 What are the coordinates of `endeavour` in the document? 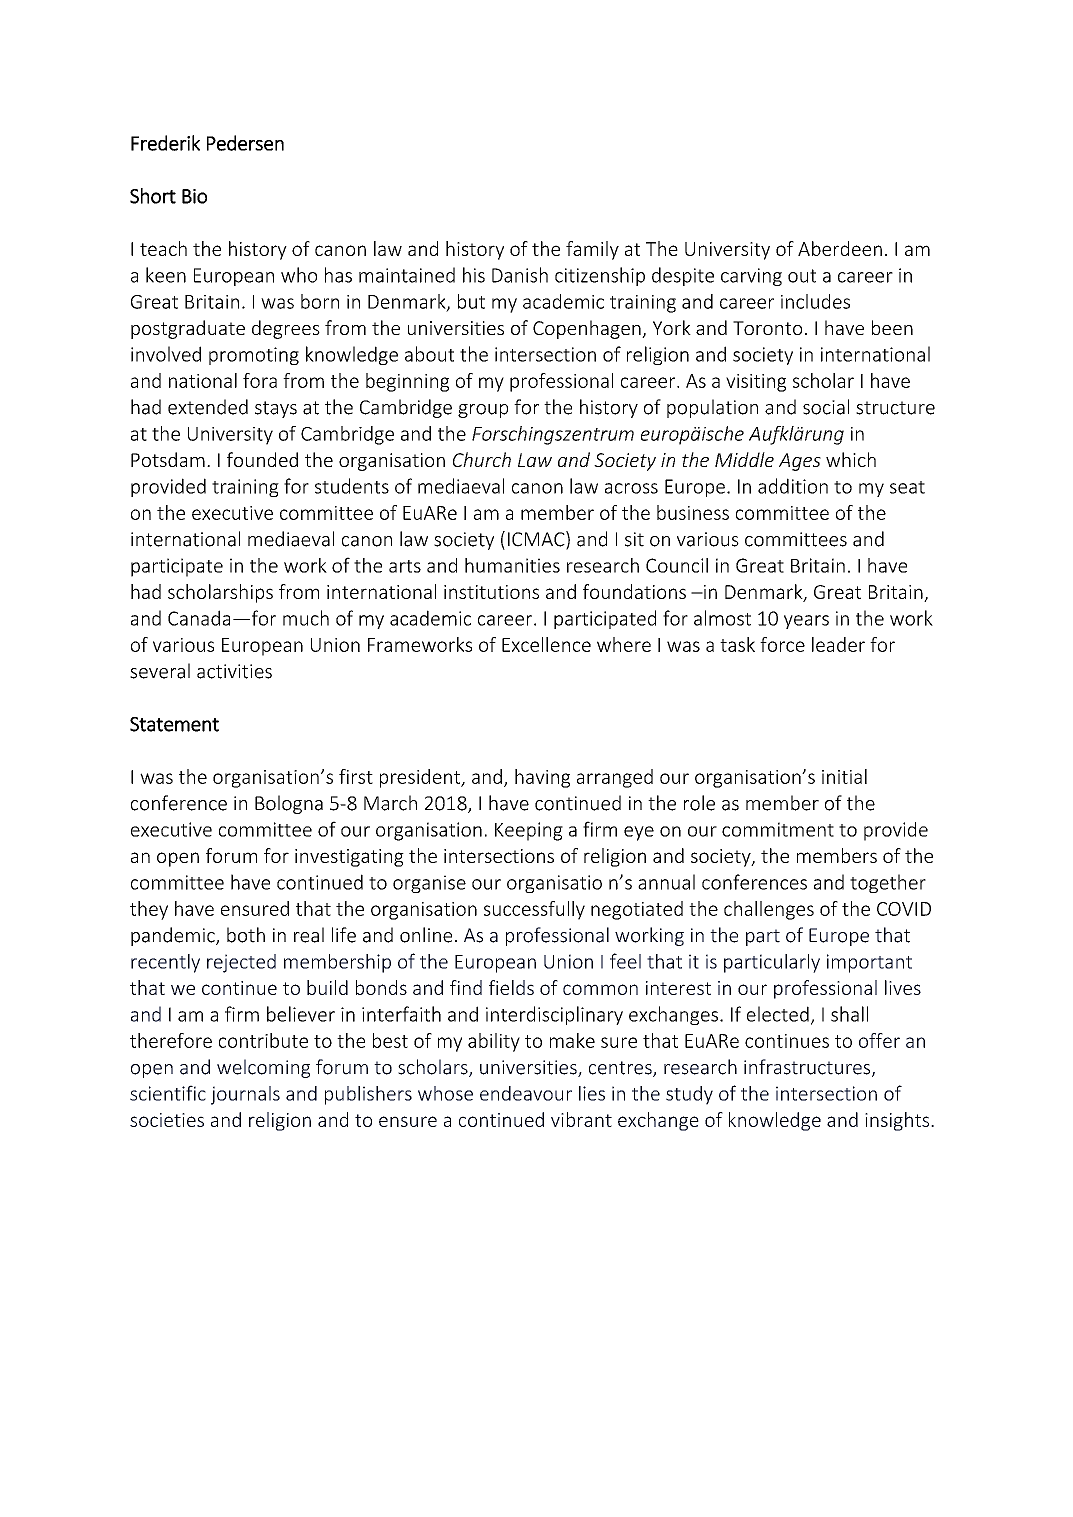 It's located at (526, 1093).
